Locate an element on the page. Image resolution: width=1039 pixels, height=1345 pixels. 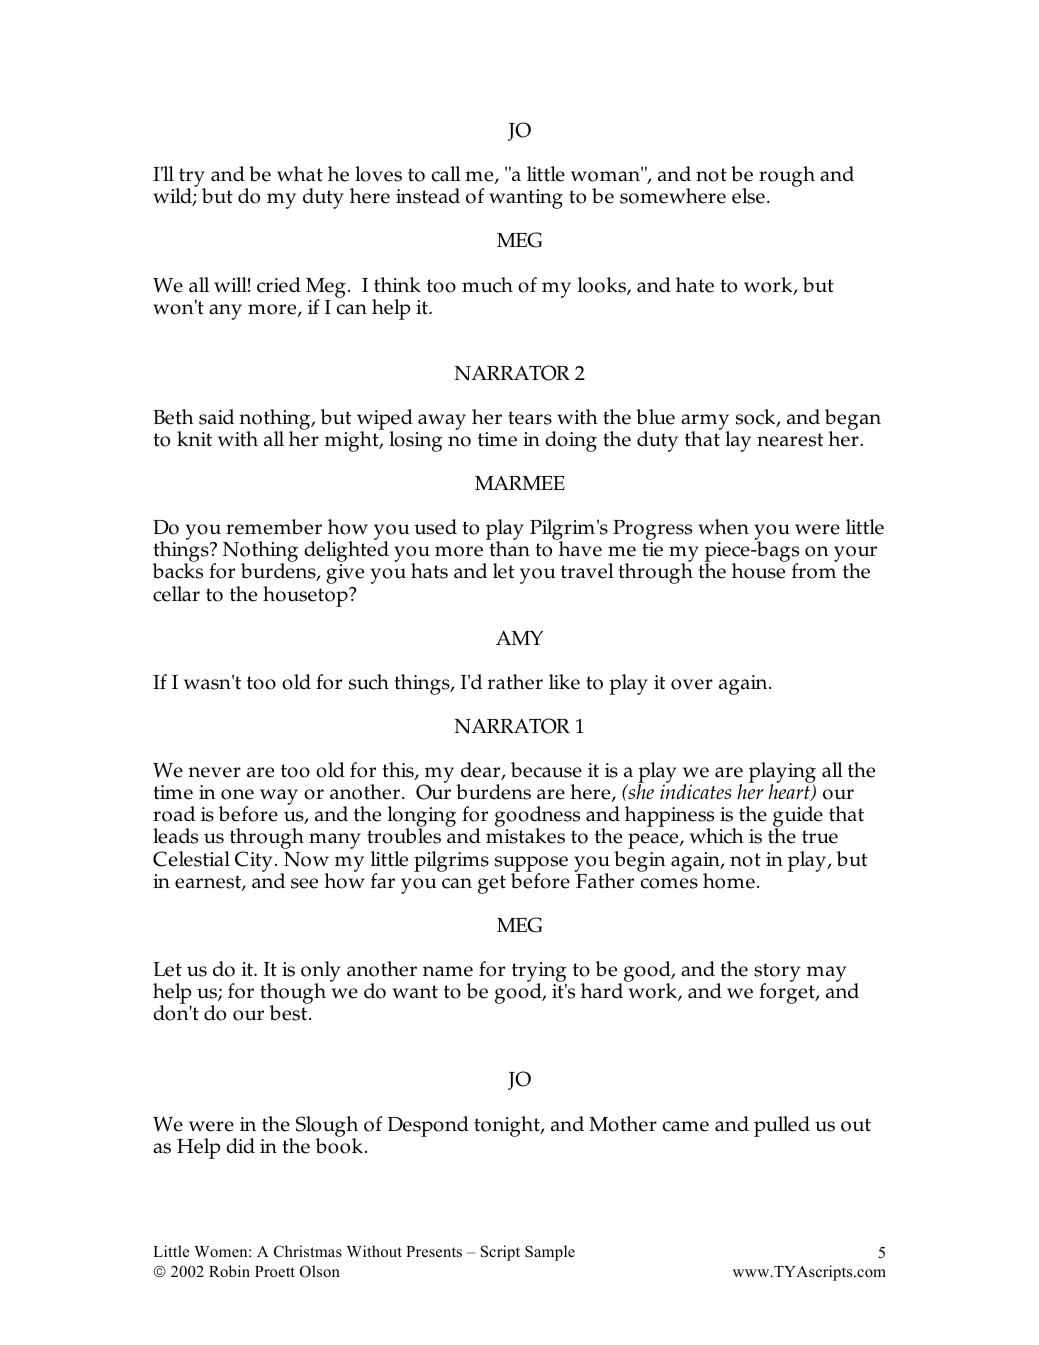
never is located at coordinates (214, 772).
